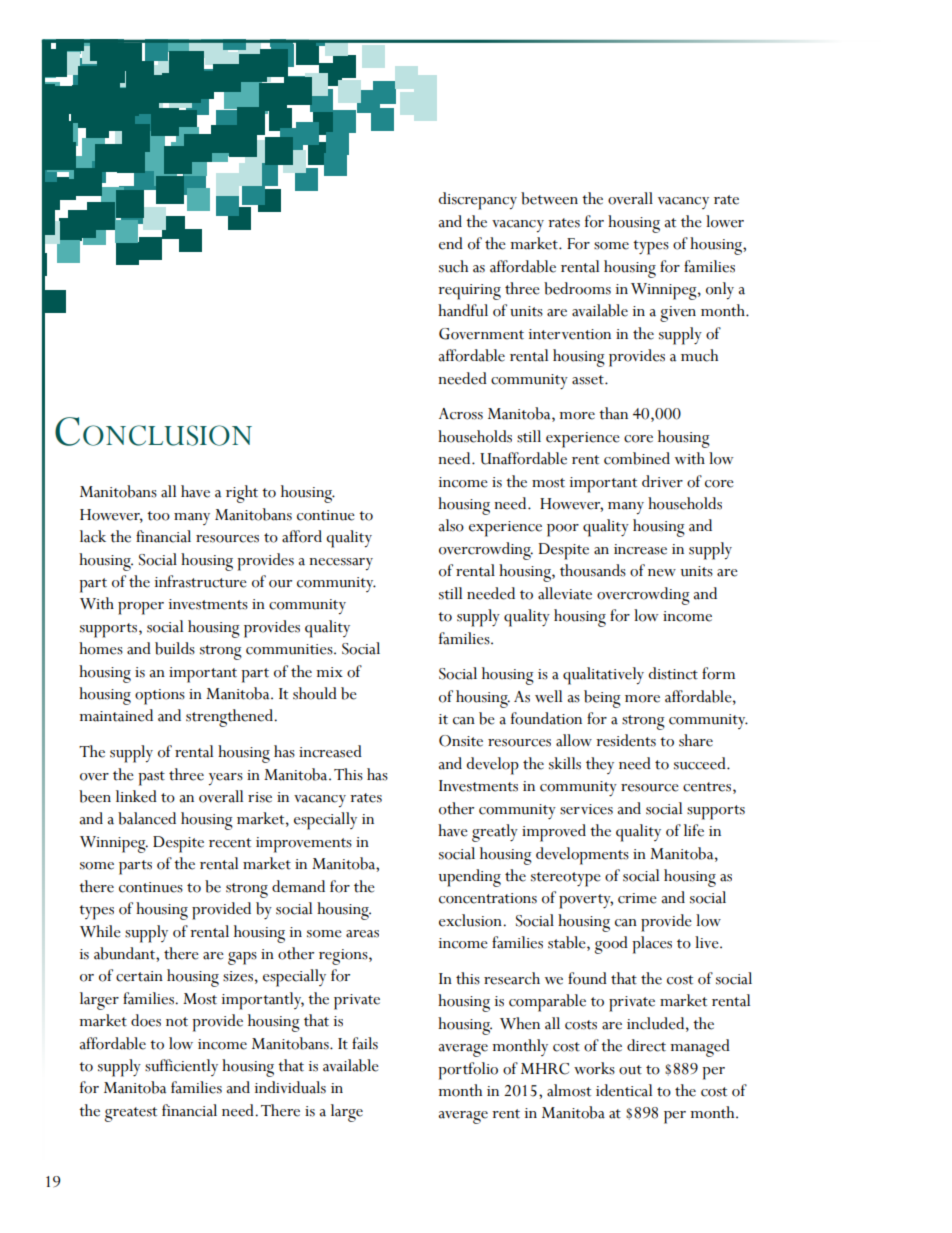 Image resolution: width=952 pixels, height=1233 pixels. I want to click on combined, so click(637, 458).
